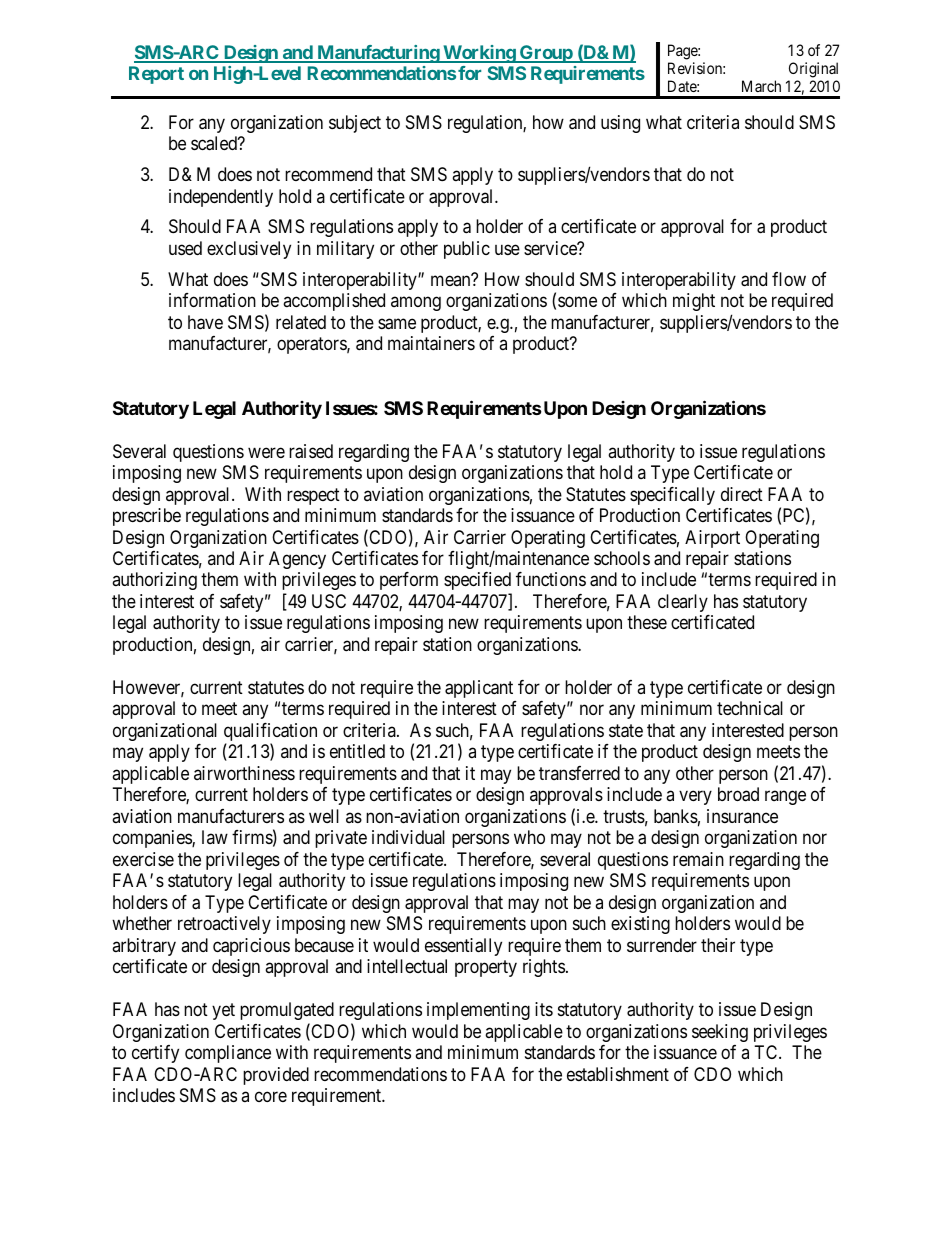  I want to click on Working, so click(479, 54).
